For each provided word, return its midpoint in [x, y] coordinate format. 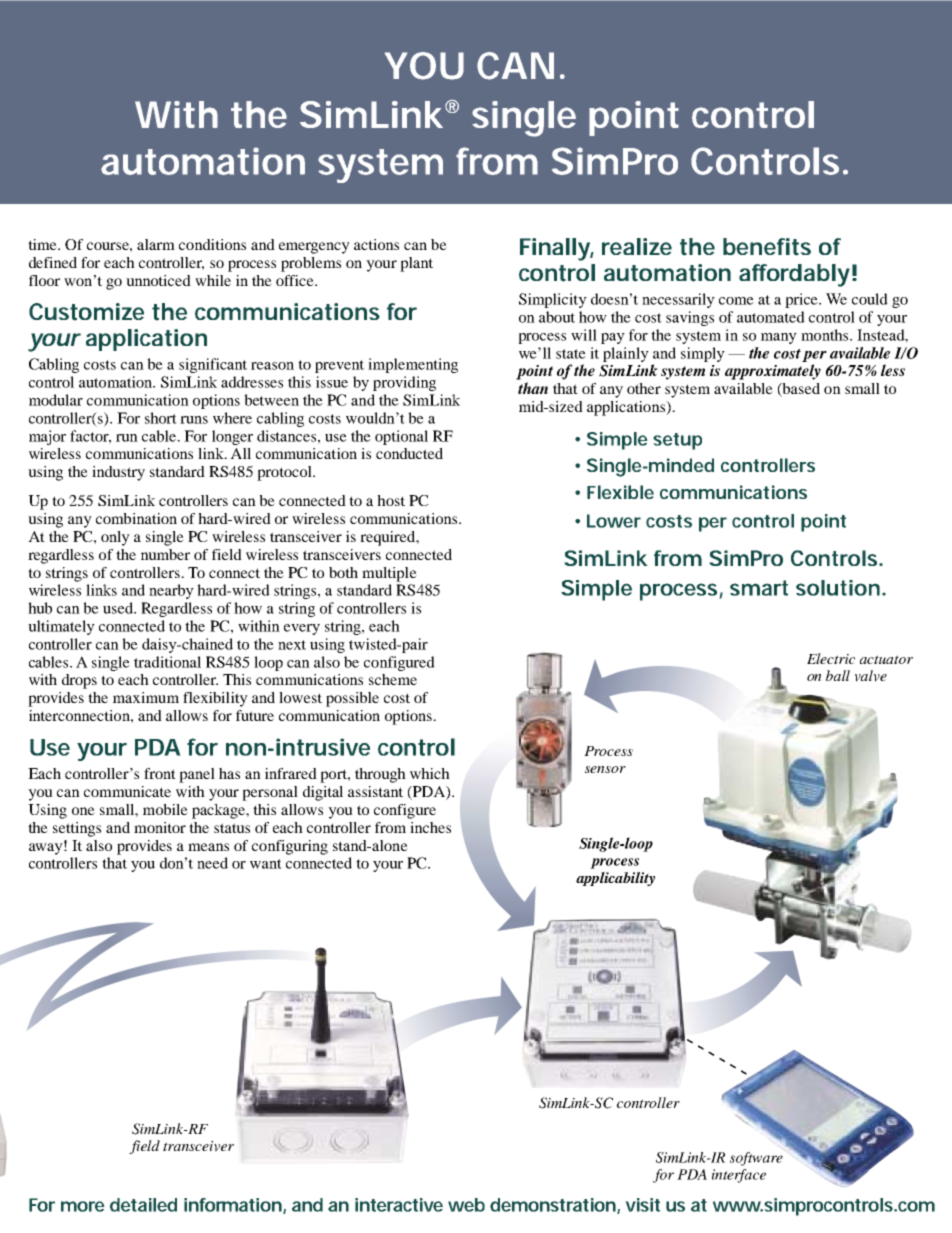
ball [838, 675]
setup [677, 441]
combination [136, 518]
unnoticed [158, 280]
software [756, 1159]
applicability [615, 879]
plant [416, 264]
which [430, 773]
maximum [146, 697]
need [212, 863]
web [466, 1205]
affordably [794, 275]
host [391, 500]
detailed [143, 1205]
